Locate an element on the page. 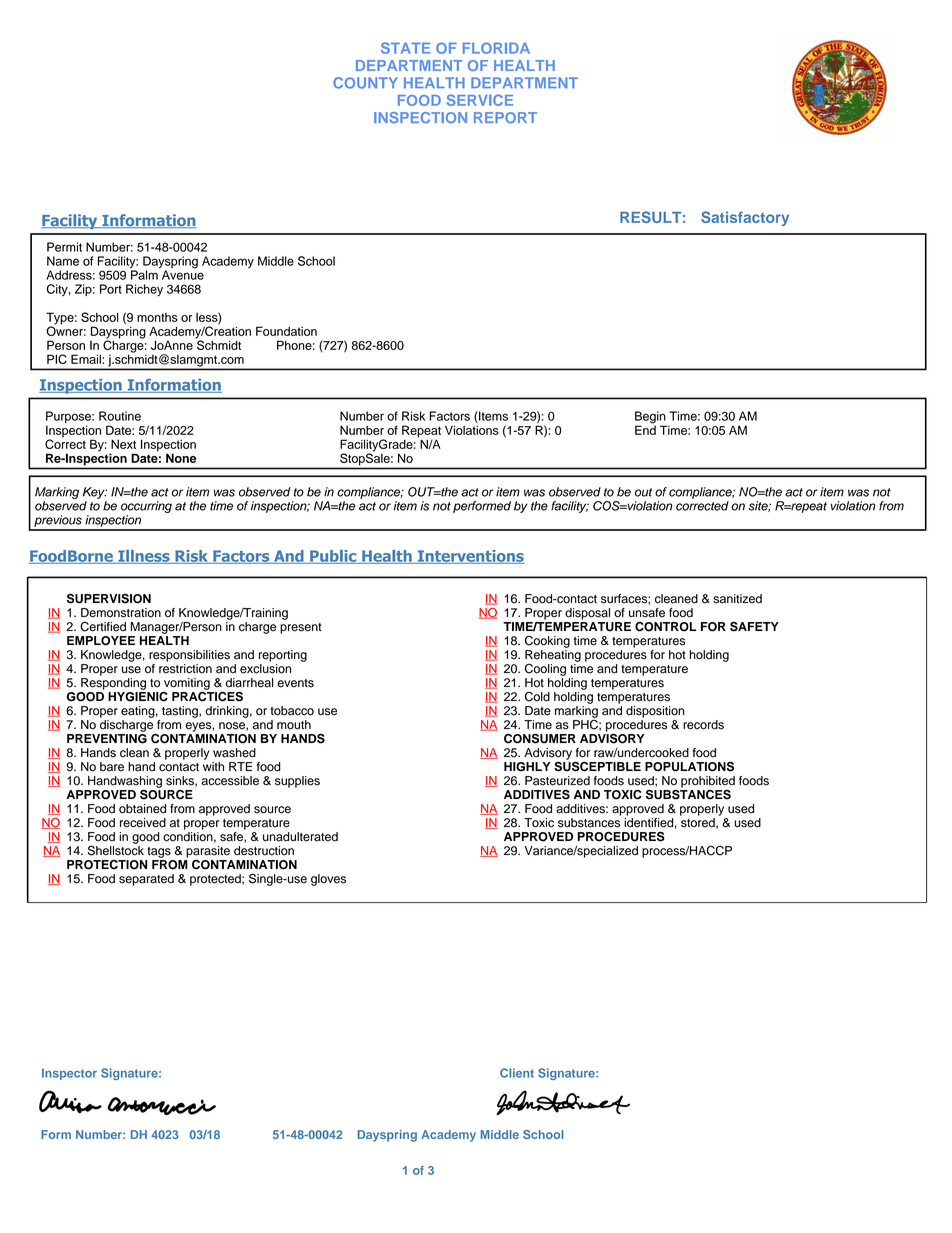 The width and height of the page is (952, 1233). Satisfactory is located at coordinates (745, 218).
